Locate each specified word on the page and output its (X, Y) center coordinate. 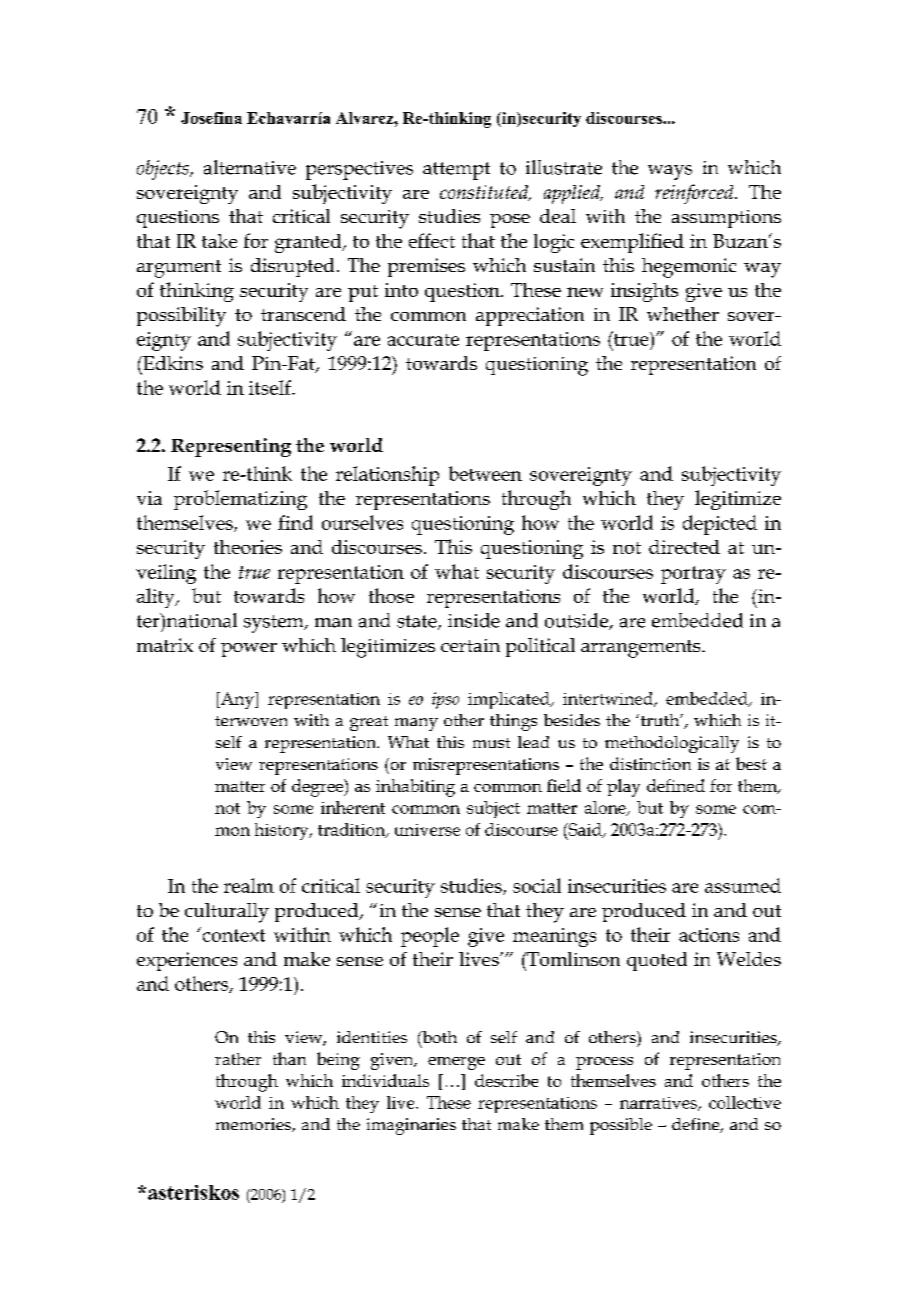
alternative (250, 167)
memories (254, 1125)
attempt (456, 171)
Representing (231, 447)
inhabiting (415, 788)
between (485, 473)
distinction (650, 763)
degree (319, 788)
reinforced (695, 194)
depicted (720, 525)
